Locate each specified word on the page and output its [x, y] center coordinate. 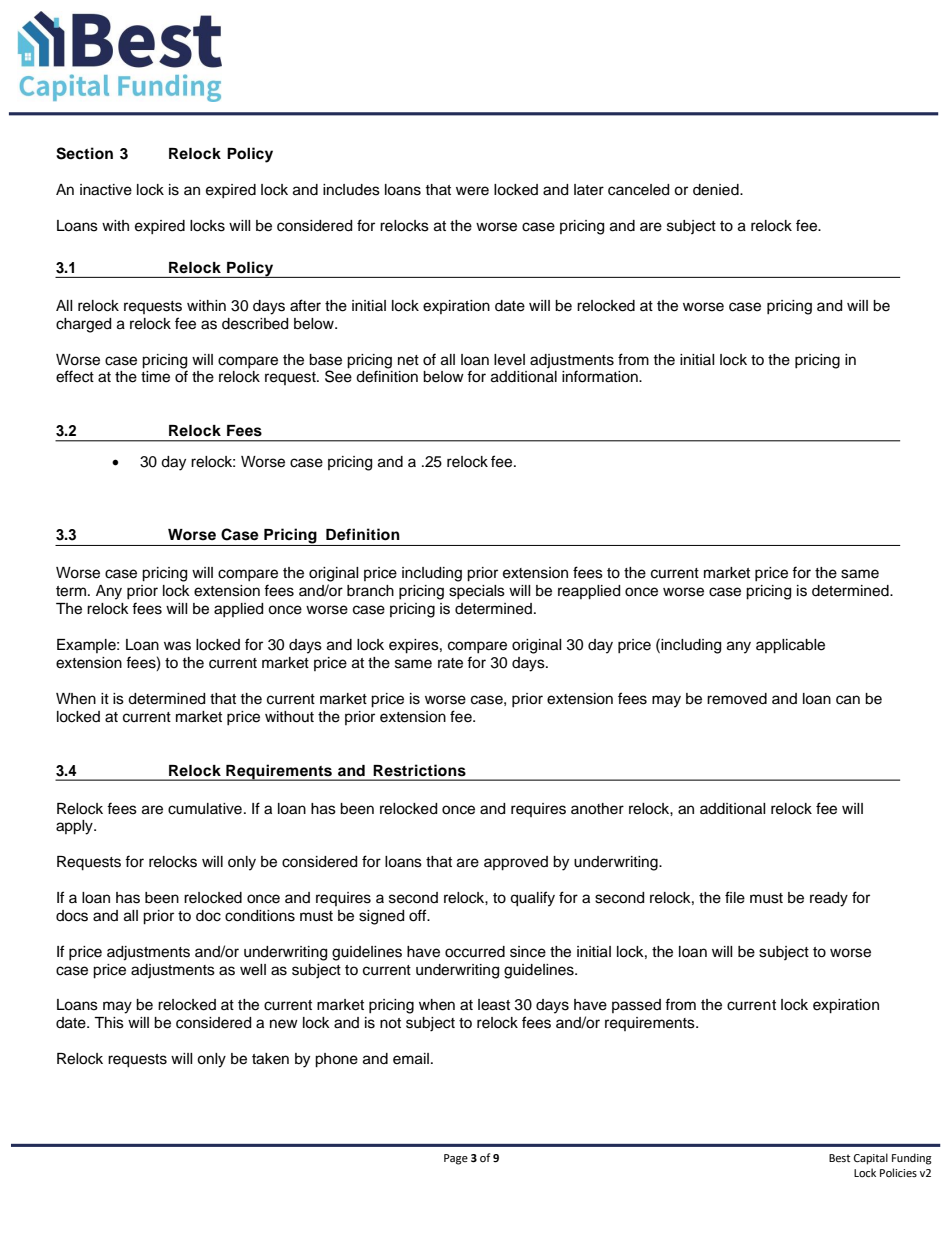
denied [717, 190]
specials [477, 592]
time [155, 377]
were [472, 191]
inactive [106, 190]
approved [516, 863]
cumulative [205, 809]
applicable [790, 646]
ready [829, 899]
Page [456, 1159]
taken [270, 1059]
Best [839, 1158]
